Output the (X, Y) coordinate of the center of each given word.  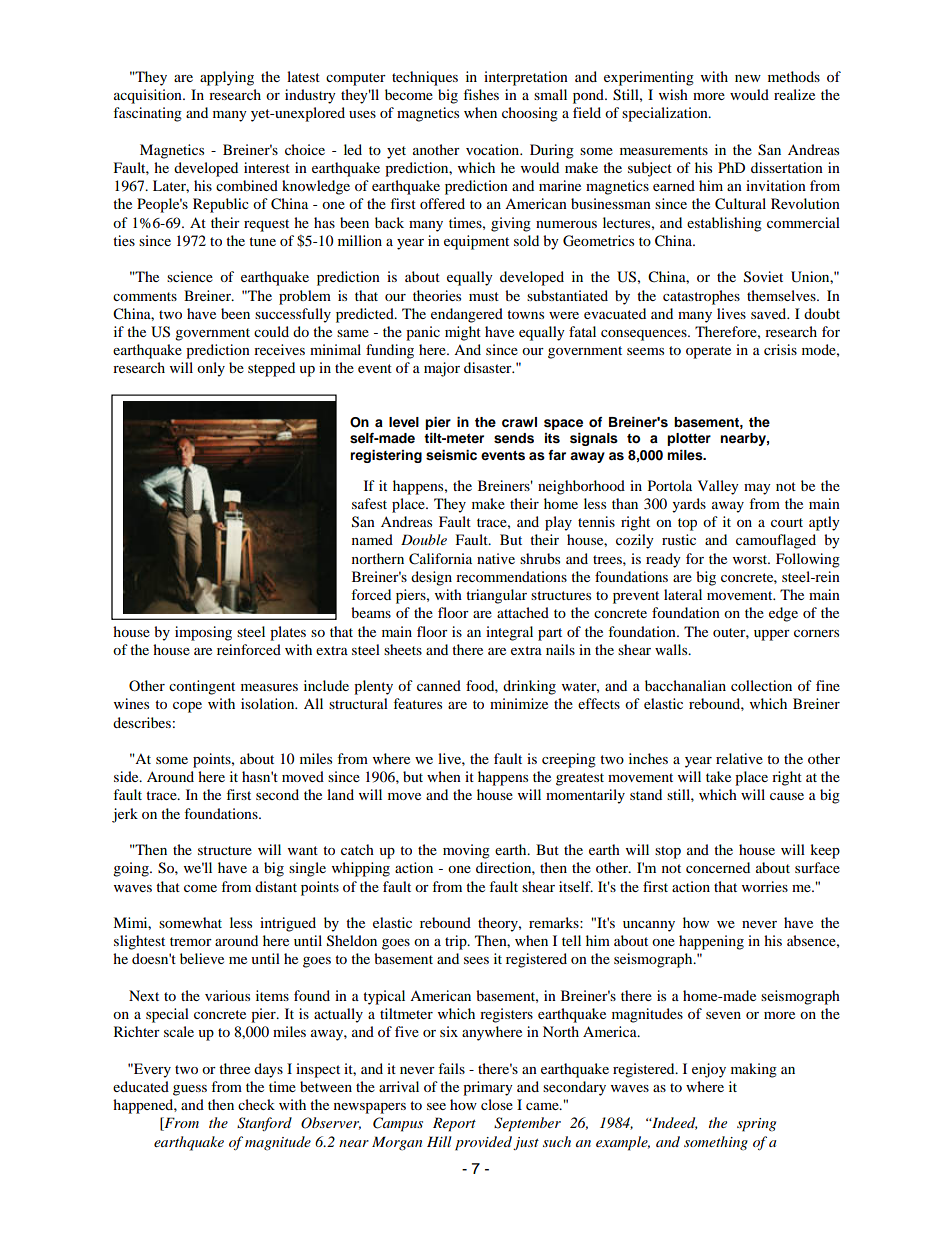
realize (794, 94)
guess (190, 1090)
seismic (451, 455)
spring (756, 1125)
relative (739, 758)
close (497, 1104)
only (211, 369)
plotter (689, 439)
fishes (481, 94)
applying (227, 78)
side (127, 776)
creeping (569, 760)
